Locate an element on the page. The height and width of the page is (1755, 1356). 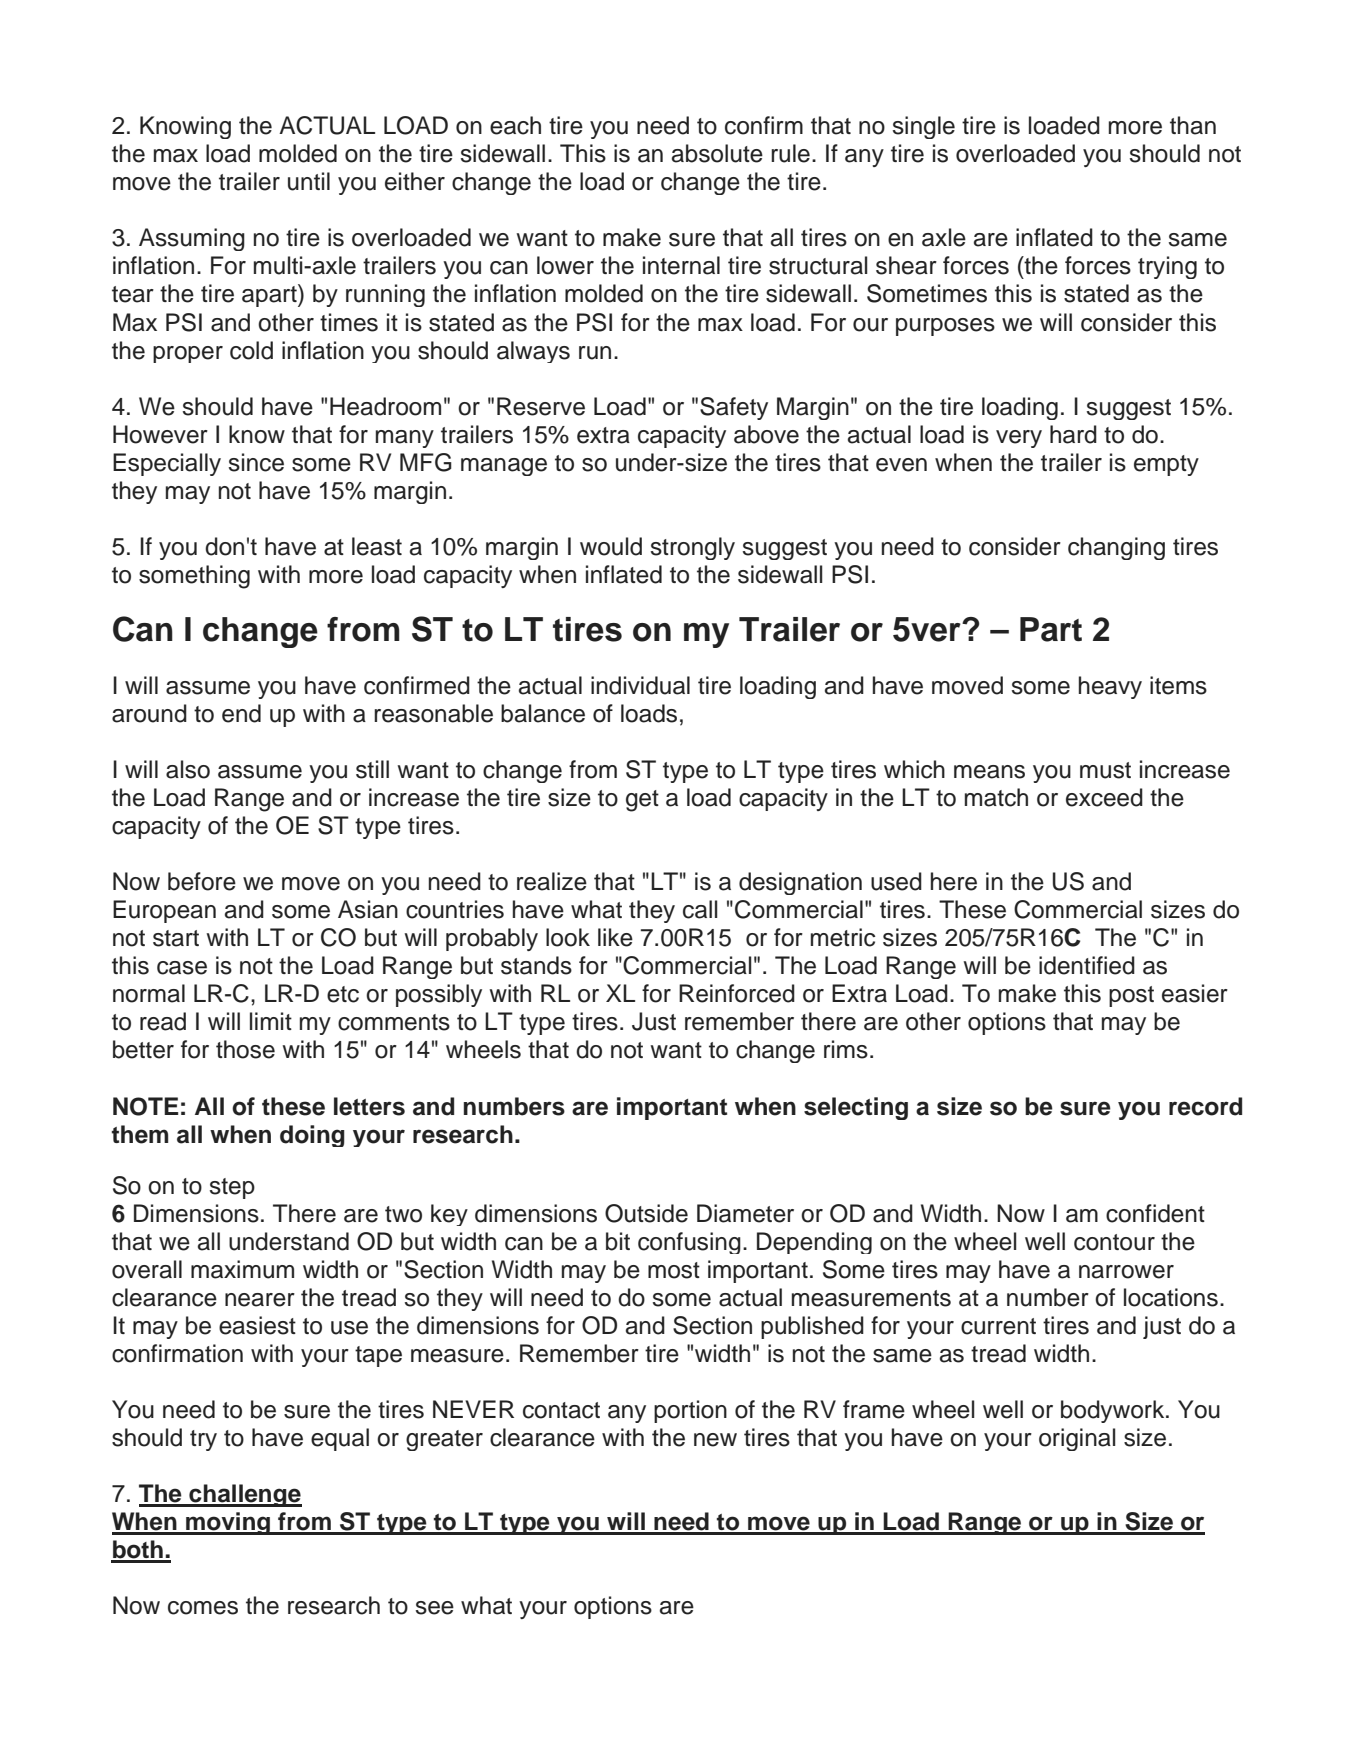
new is located at coordinates (715, 1440).
